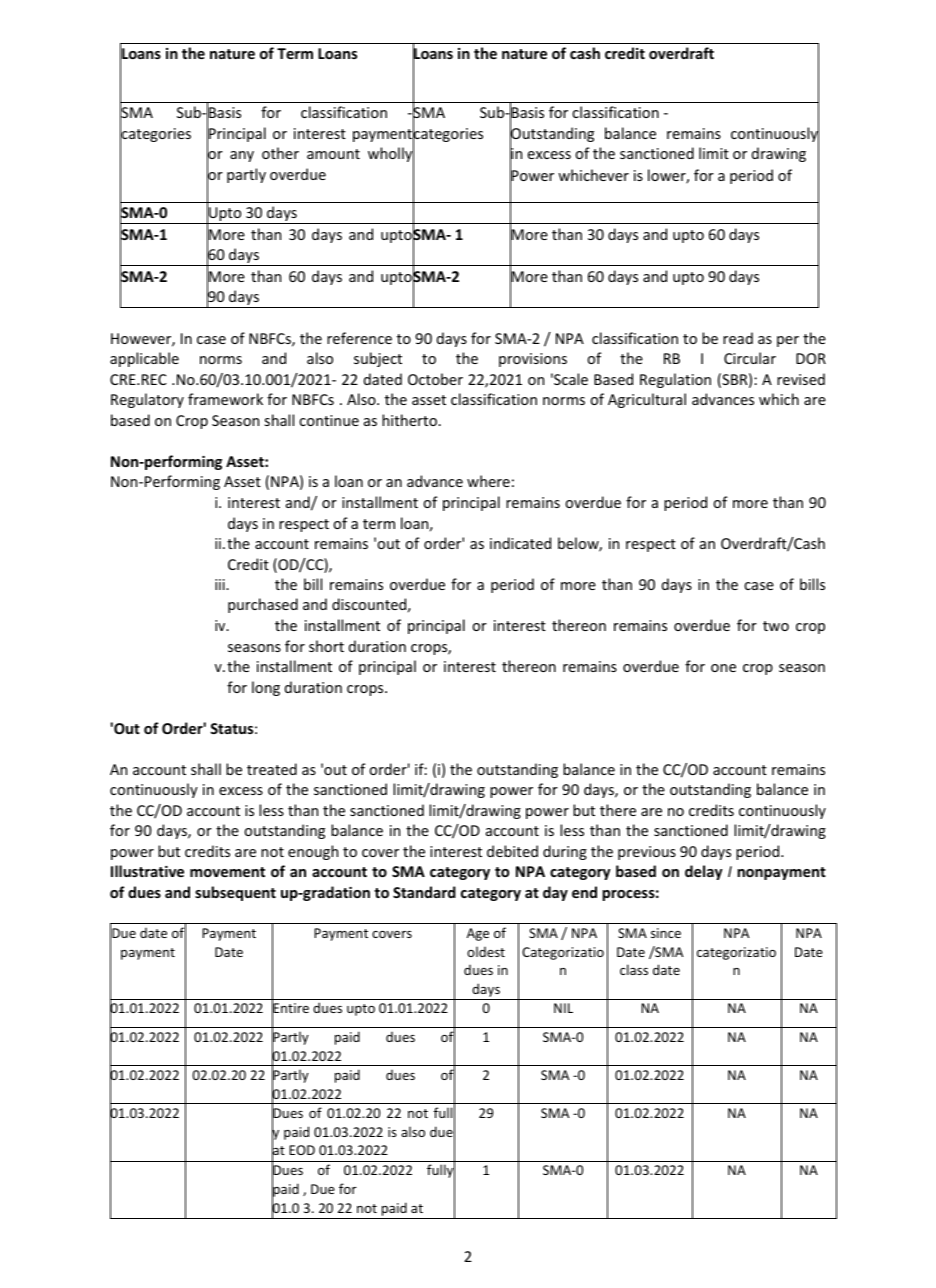  Describe the element at coordinates (424, 892) in the screenshot. I see `Standard` at that location.
